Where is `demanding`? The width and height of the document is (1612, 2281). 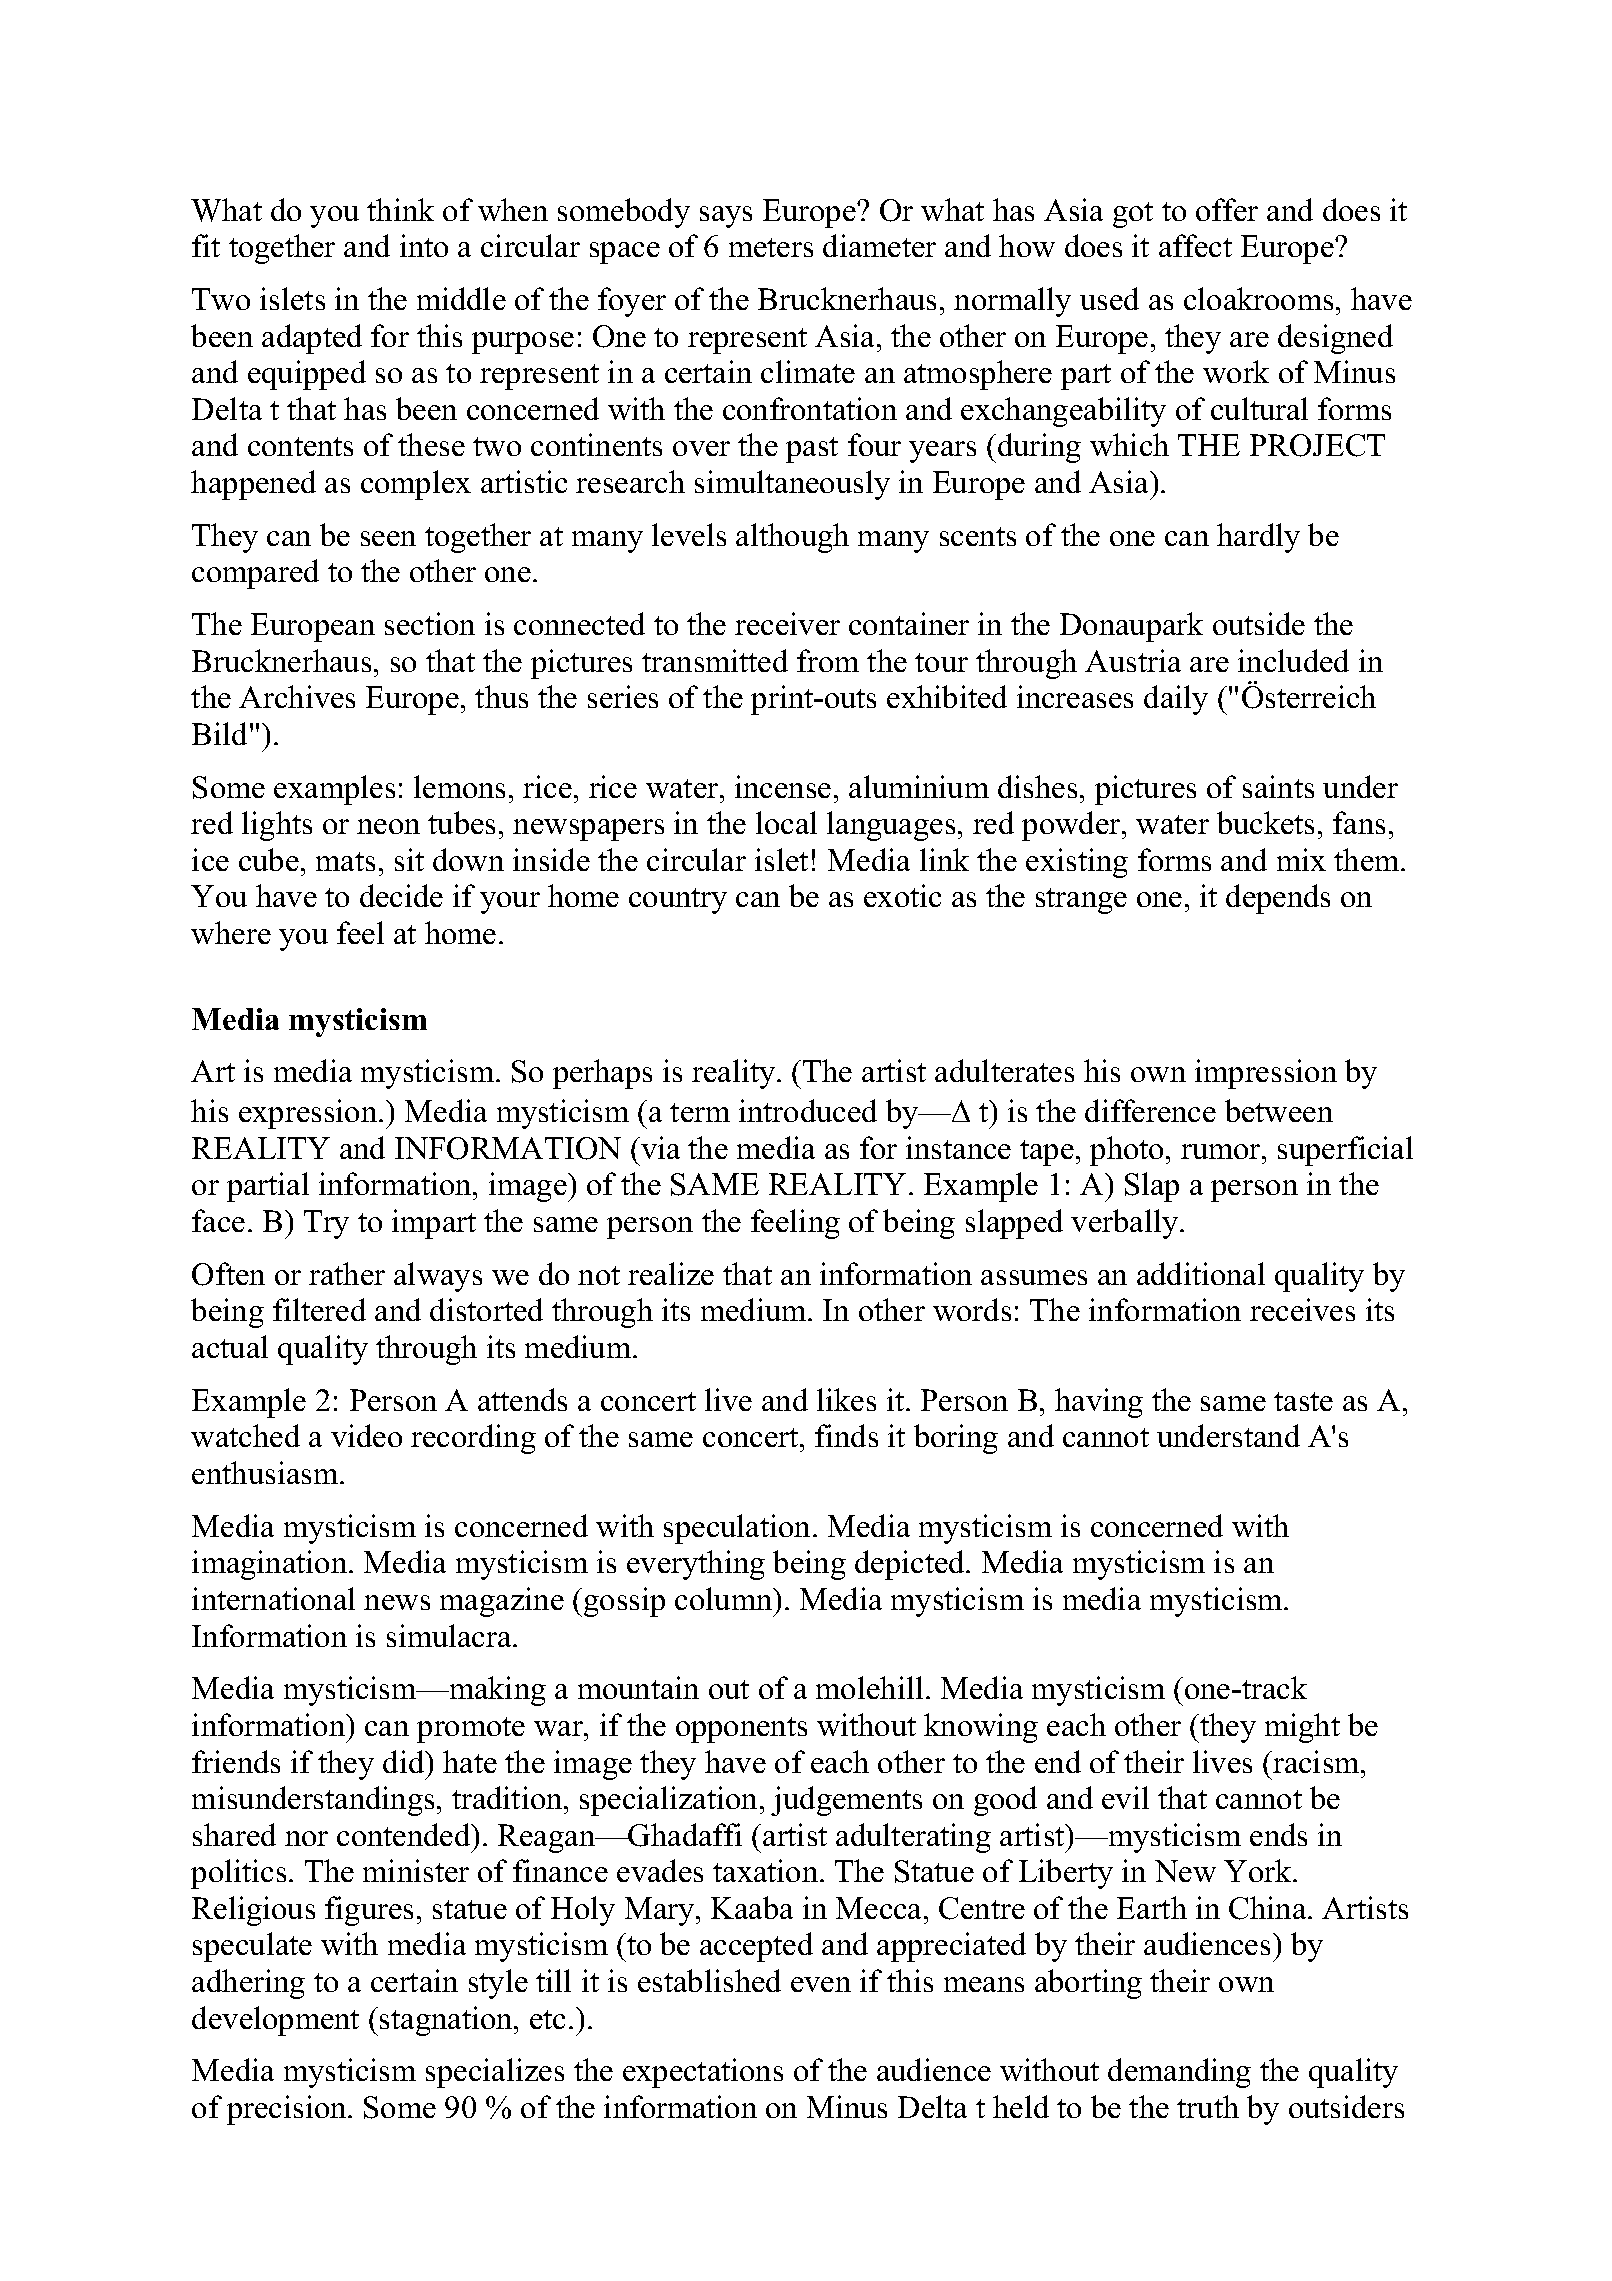 demanding is located at coordinates (1179, 2073).
